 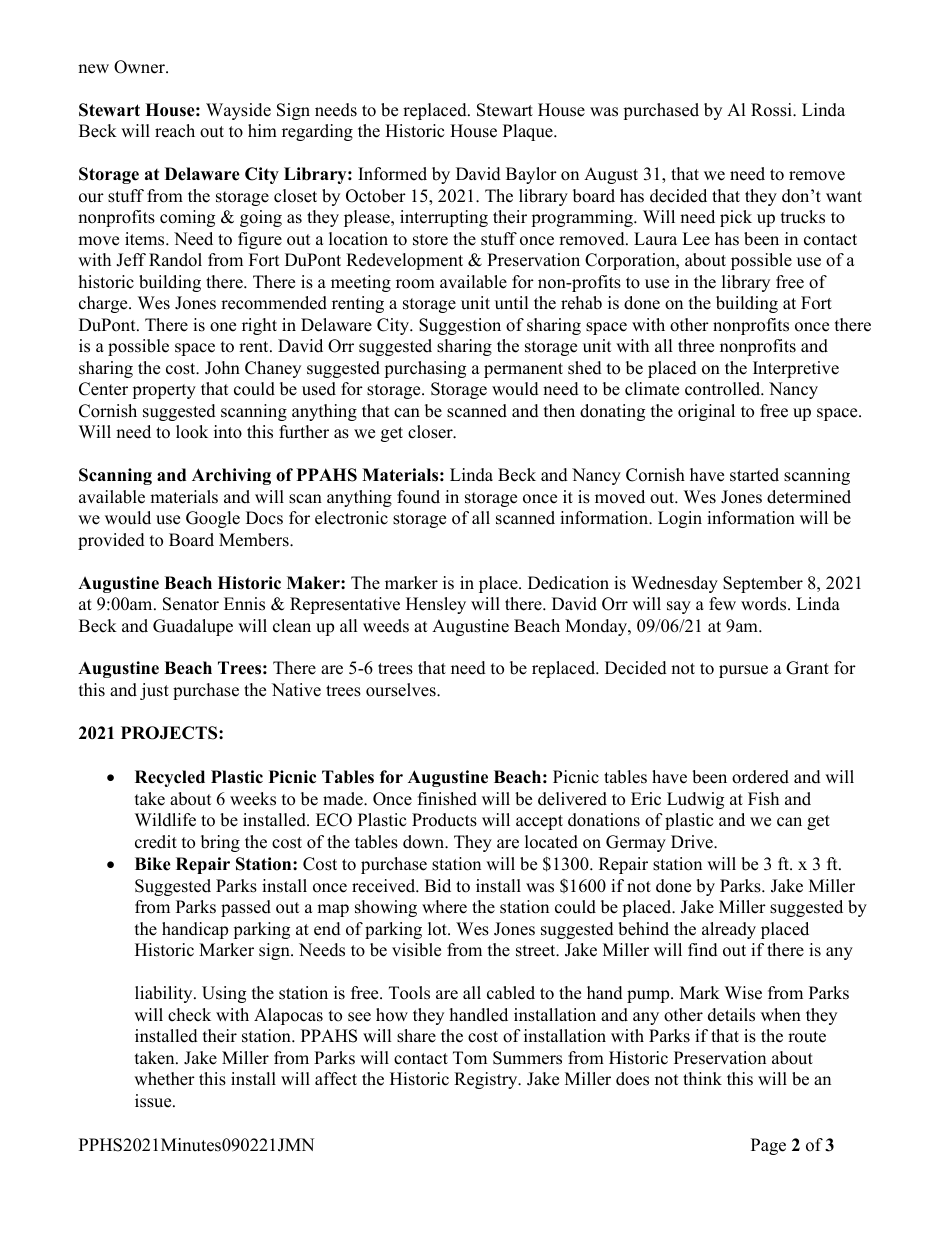 I want to click on reach, so click(x=175, y=131).
